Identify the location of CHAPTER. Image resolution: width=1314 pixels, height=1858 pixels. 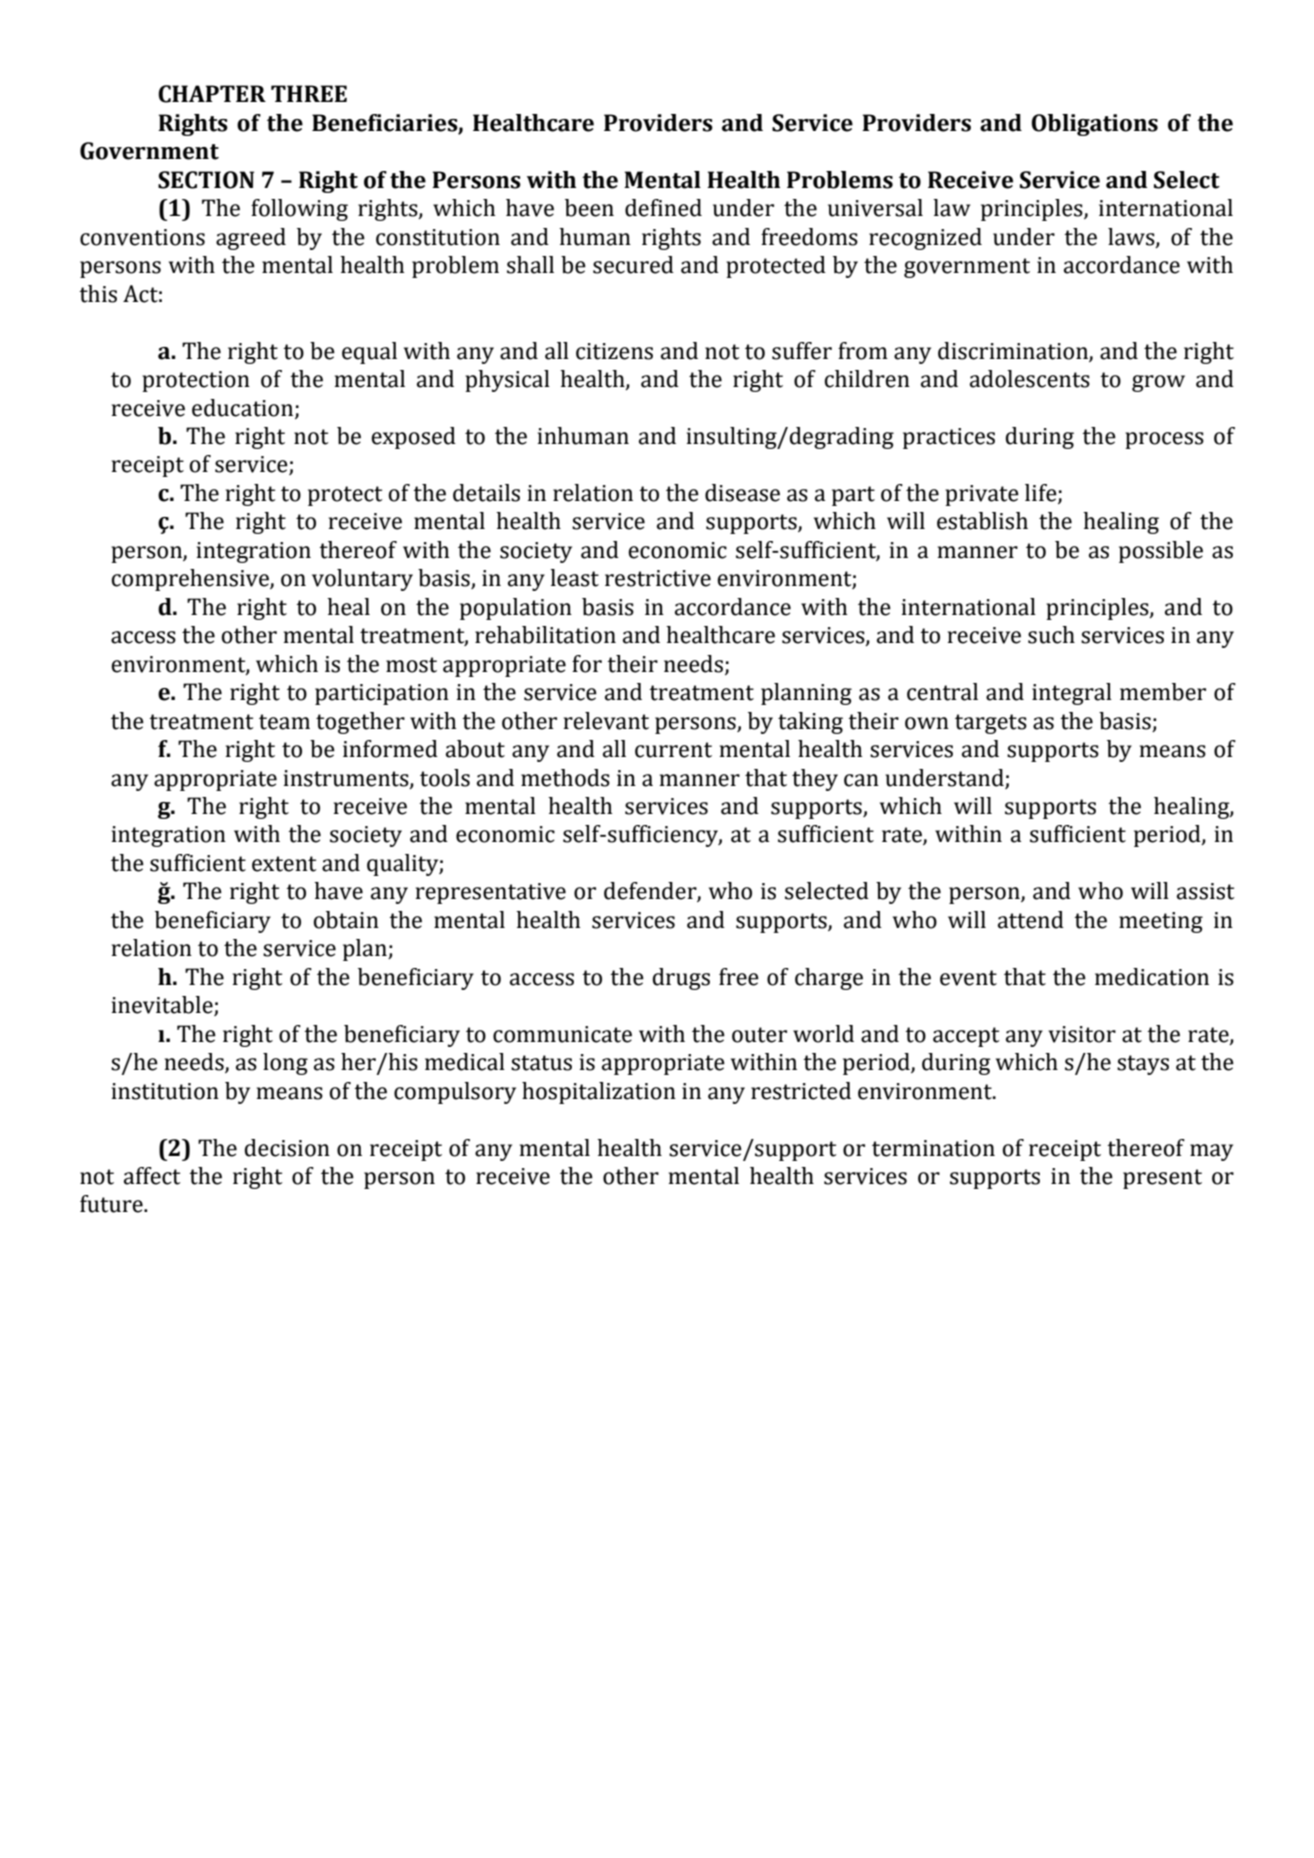
(212, 94).
